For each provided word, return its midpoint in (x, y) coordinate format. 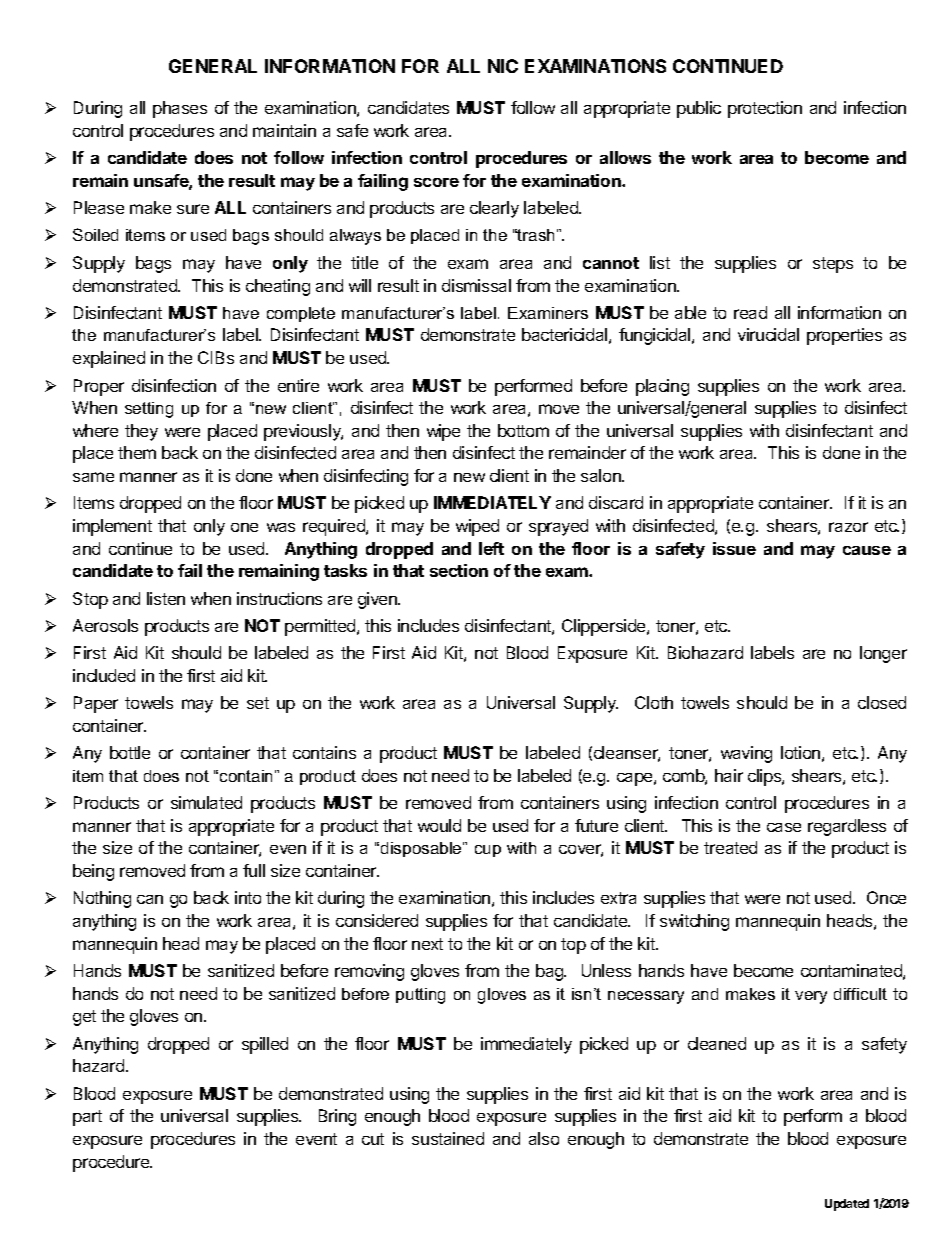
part (87, 1118)
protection (765, 109)
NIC (503, 66)
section (459, 570)
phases (180, 109)
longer (883, 654)
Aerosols (105, 625)
